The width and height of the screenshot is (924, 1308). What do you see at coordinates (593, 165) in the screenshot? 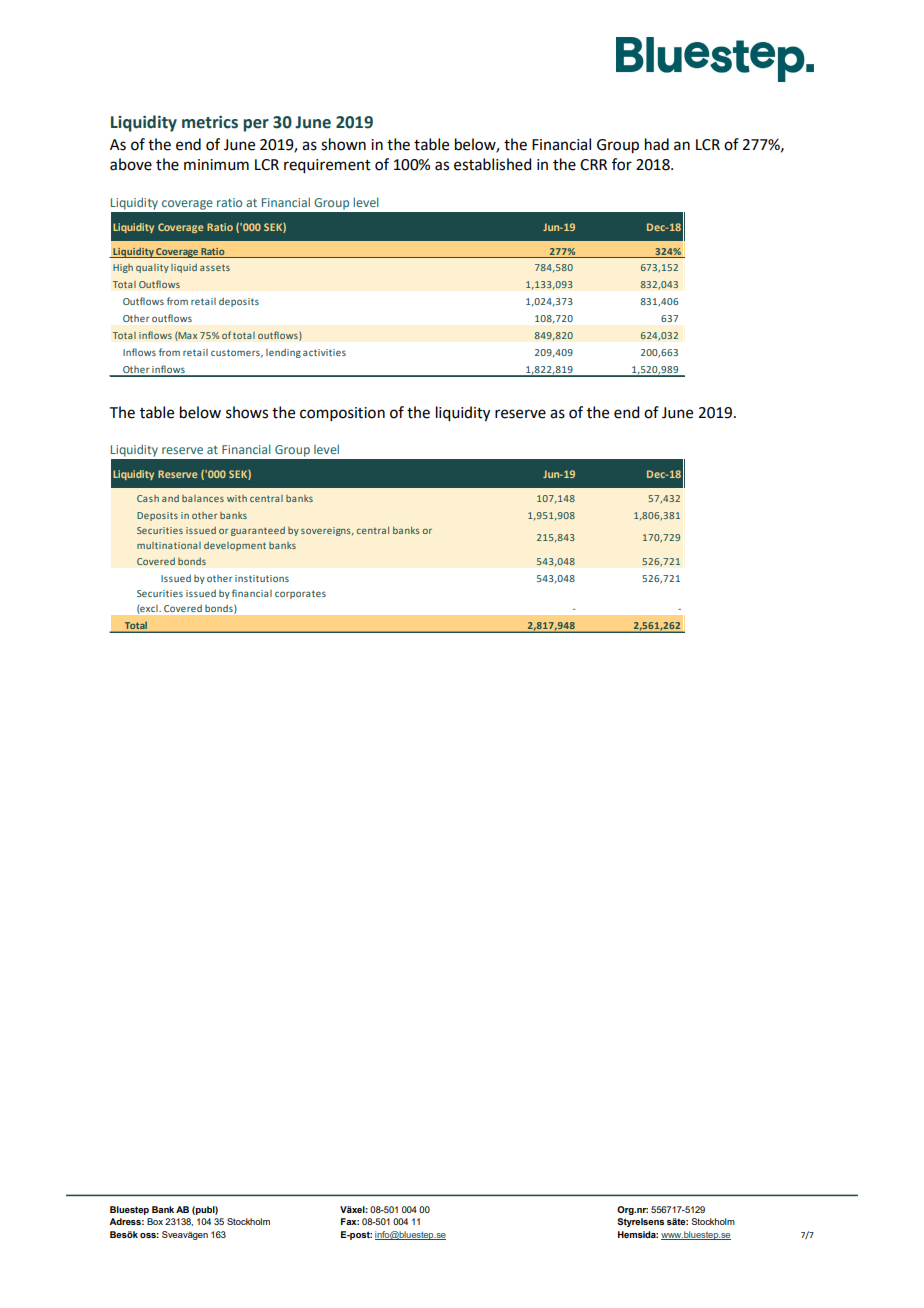
I see `CRR` at bounding box center [593, 165].
